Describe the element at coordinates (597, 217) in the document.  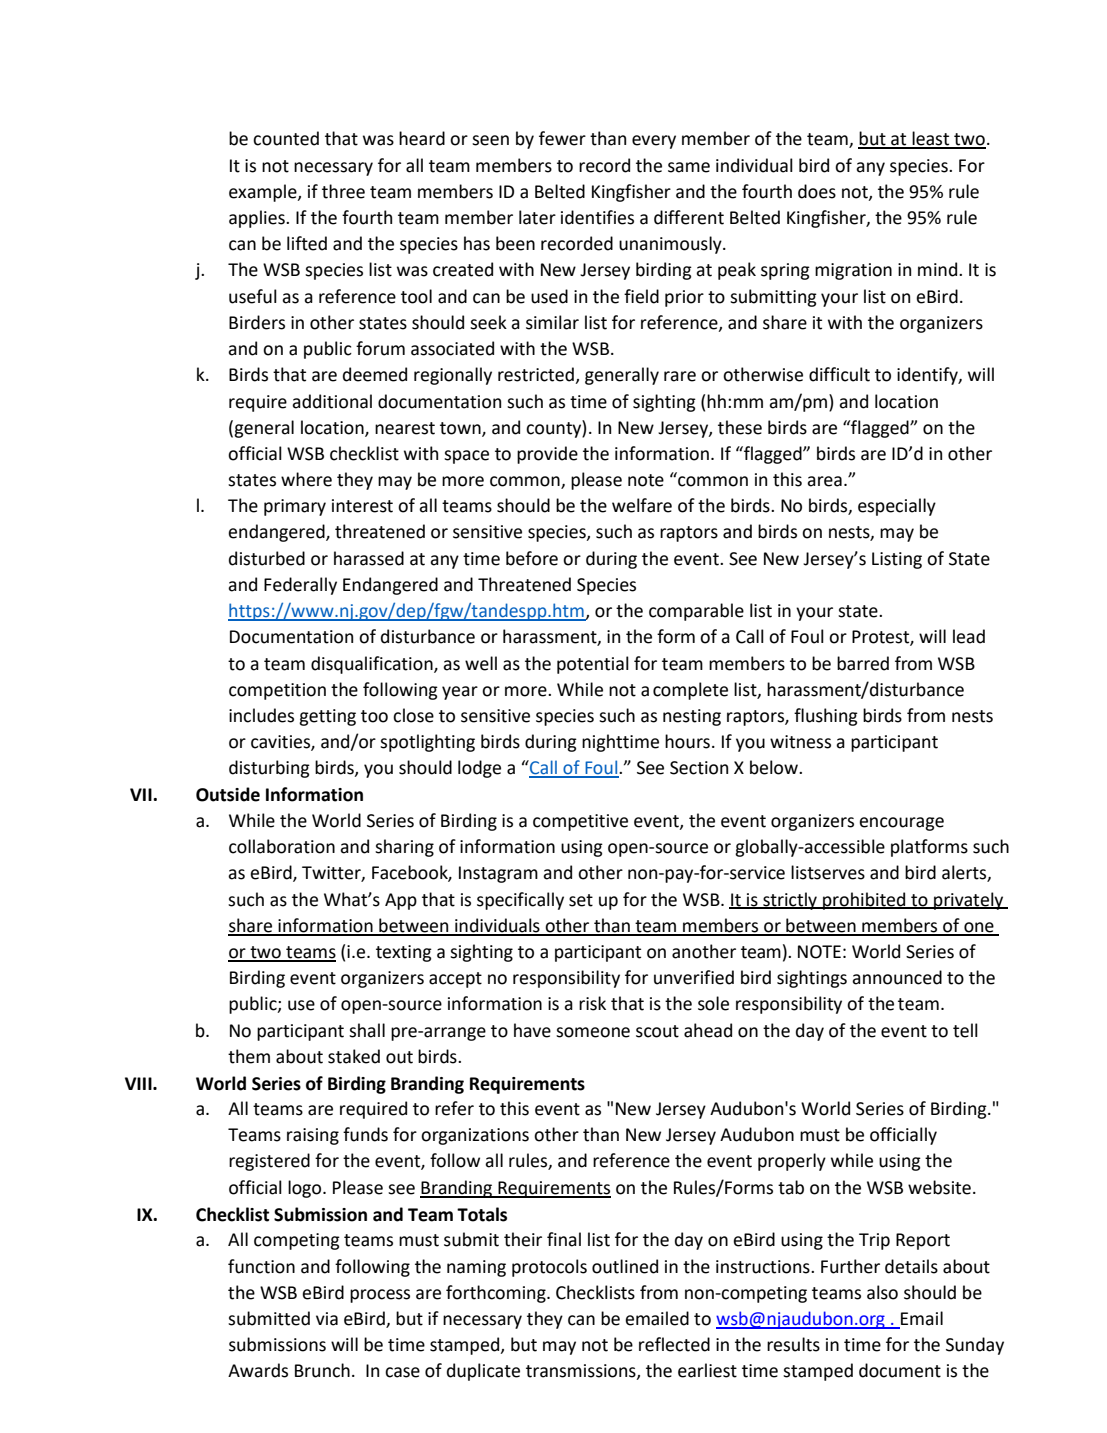
I see `identifies` at that location.
